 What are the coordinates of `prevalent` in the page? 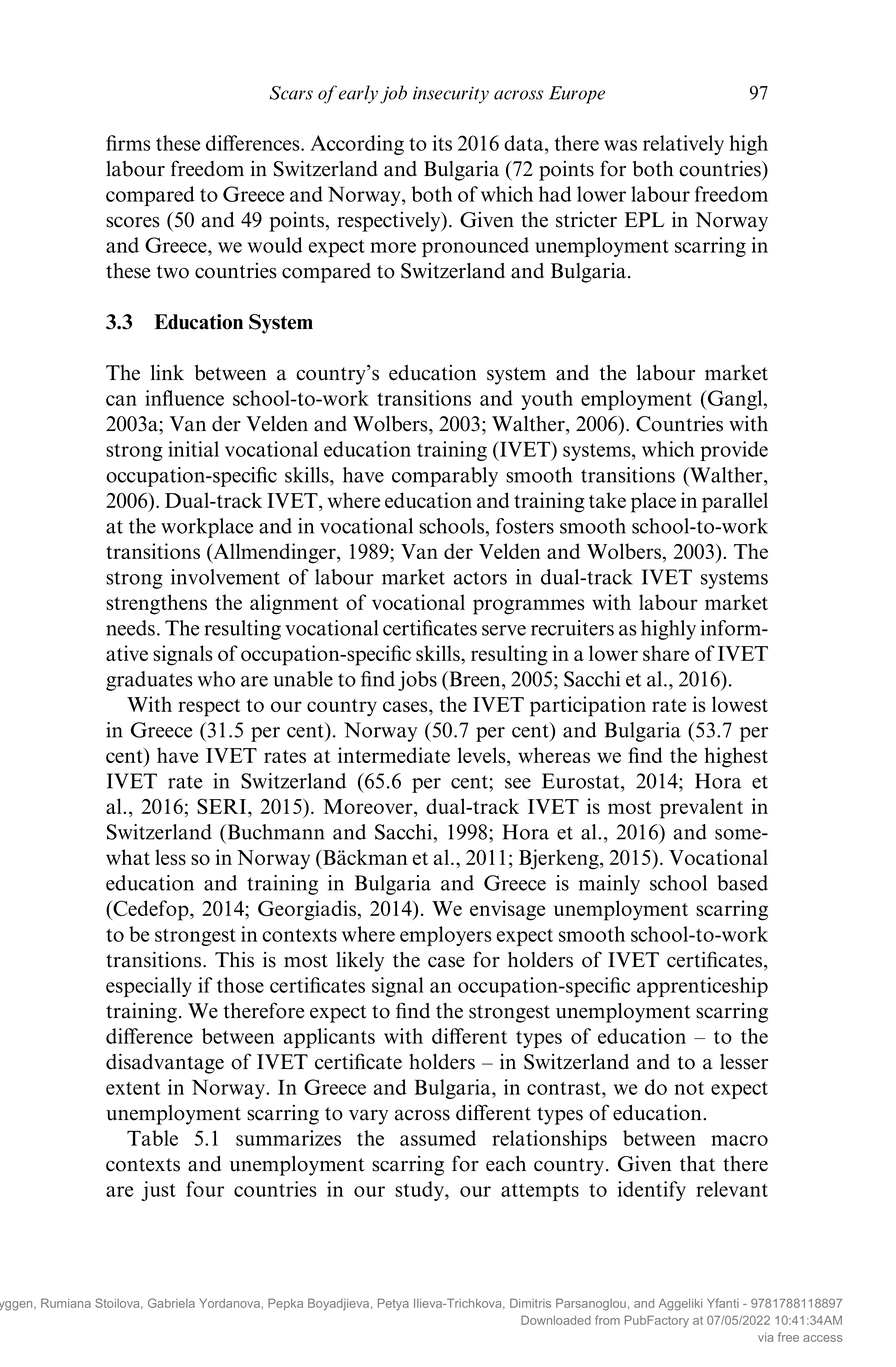 It's located at (701, 808).
